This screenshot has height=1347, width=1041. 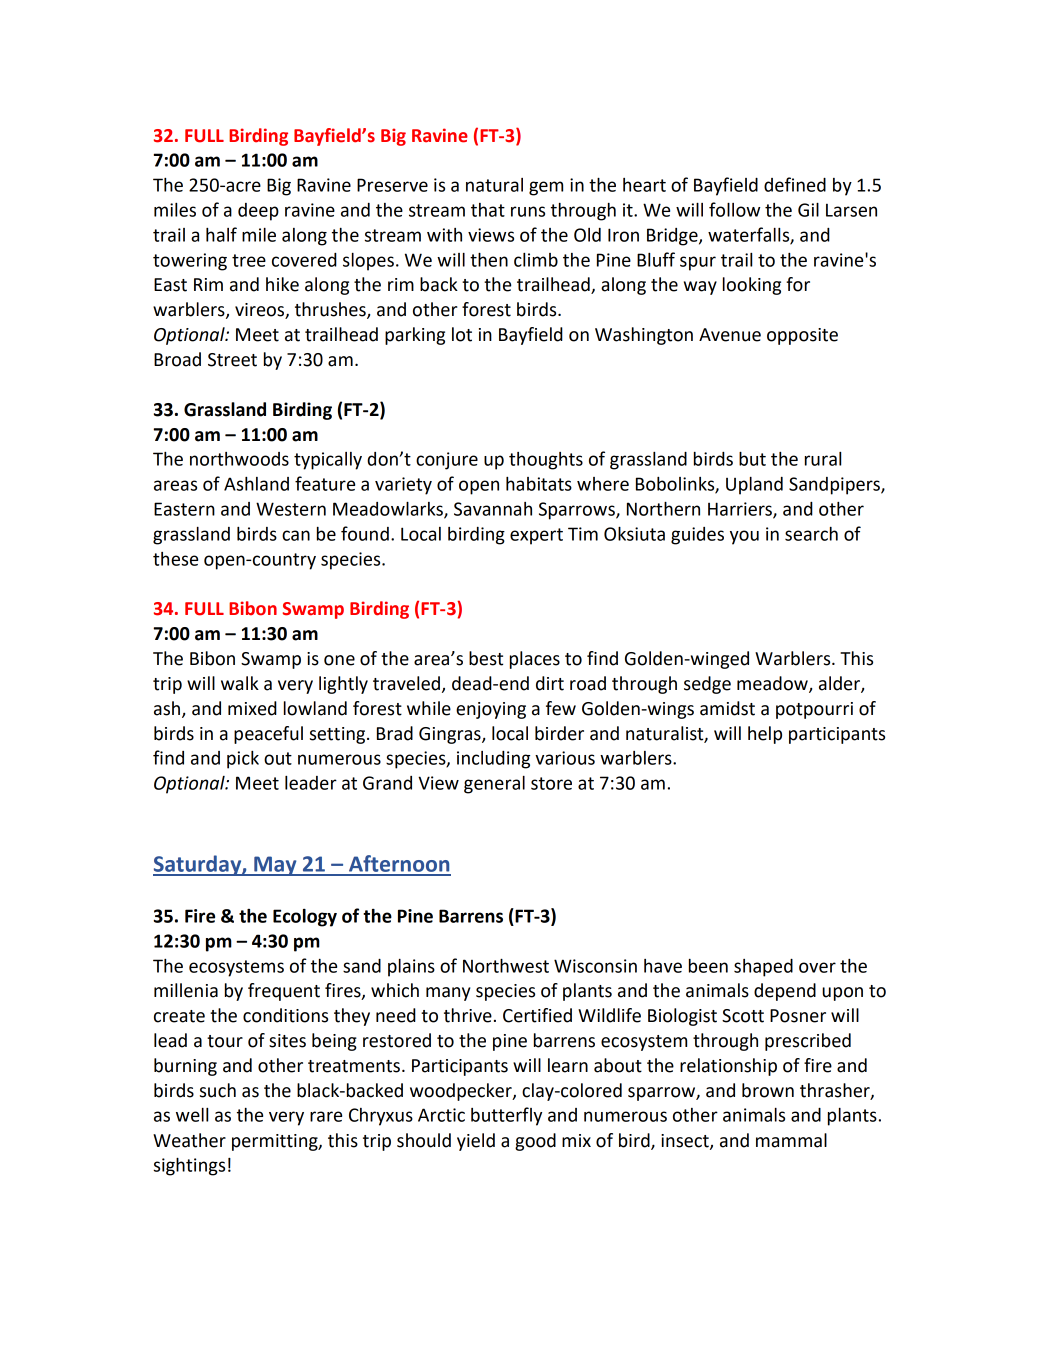 What do you see at coordinates (240, 683) in the screenshot?
I see `walk` at bounding box center [240, 683].
